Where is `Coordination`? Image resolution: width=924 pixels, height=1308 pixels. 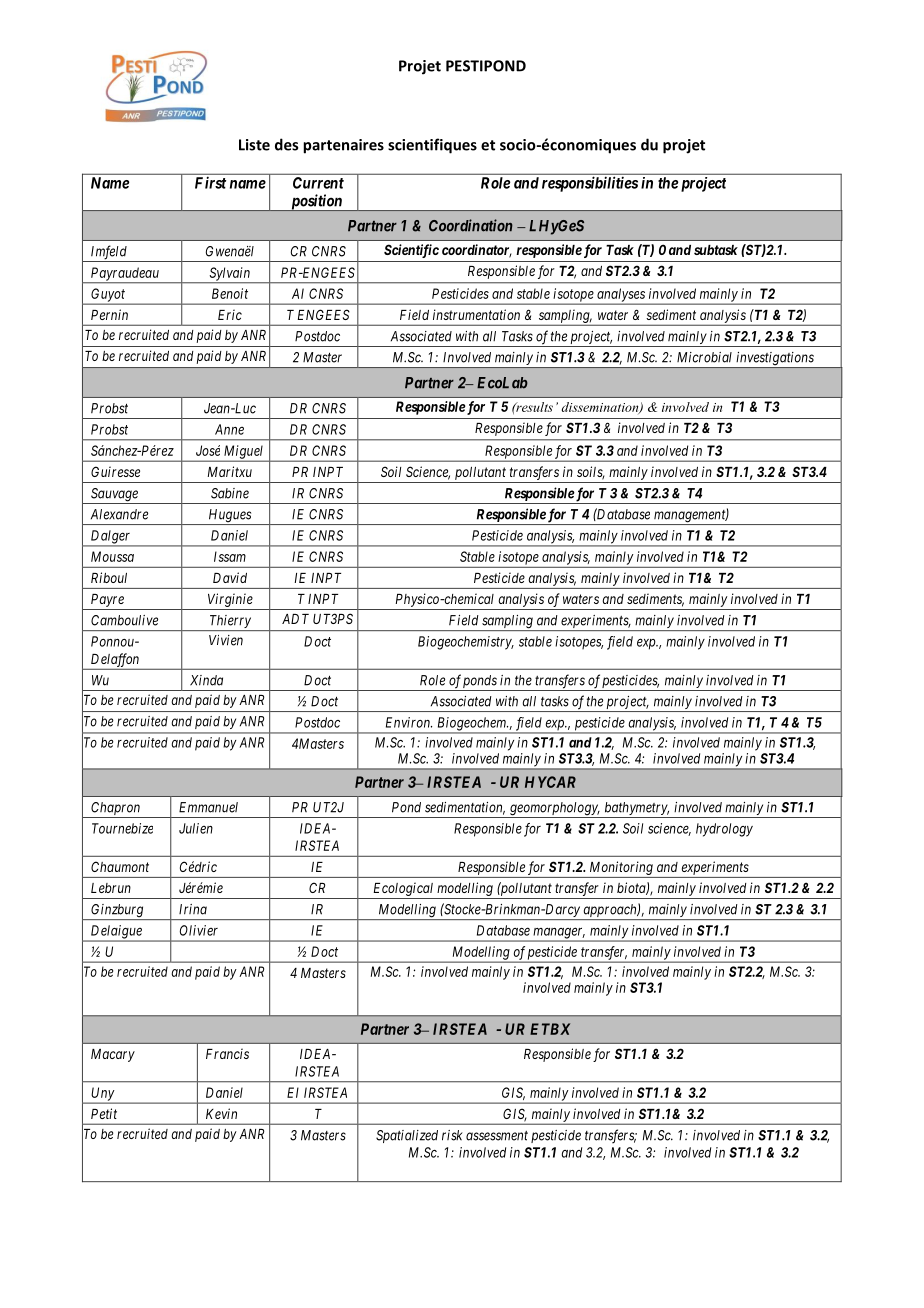 Coordination is located at coordinates (471, 225).
